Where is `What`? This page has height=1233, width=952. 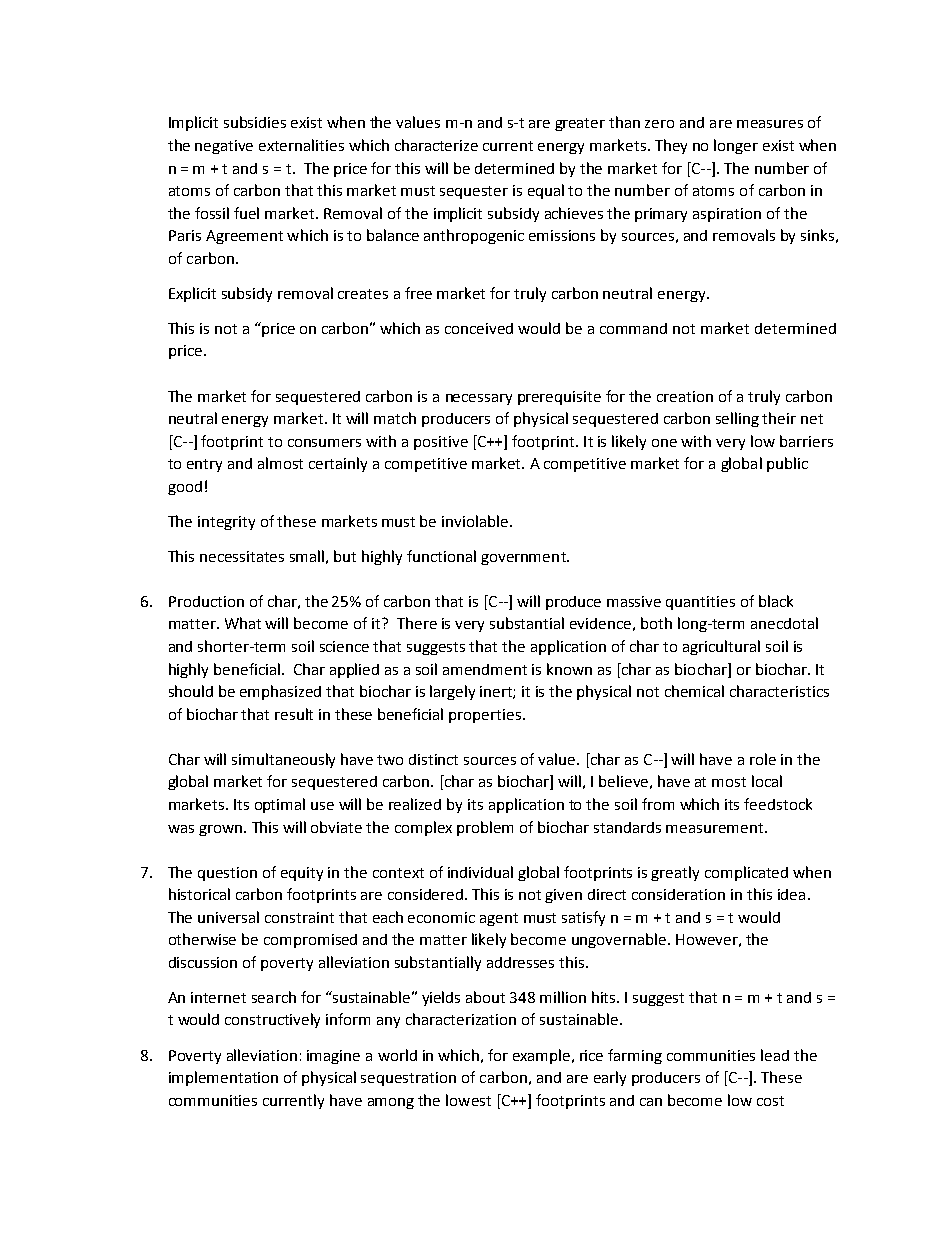
What is located at coordinates (243, 623).
